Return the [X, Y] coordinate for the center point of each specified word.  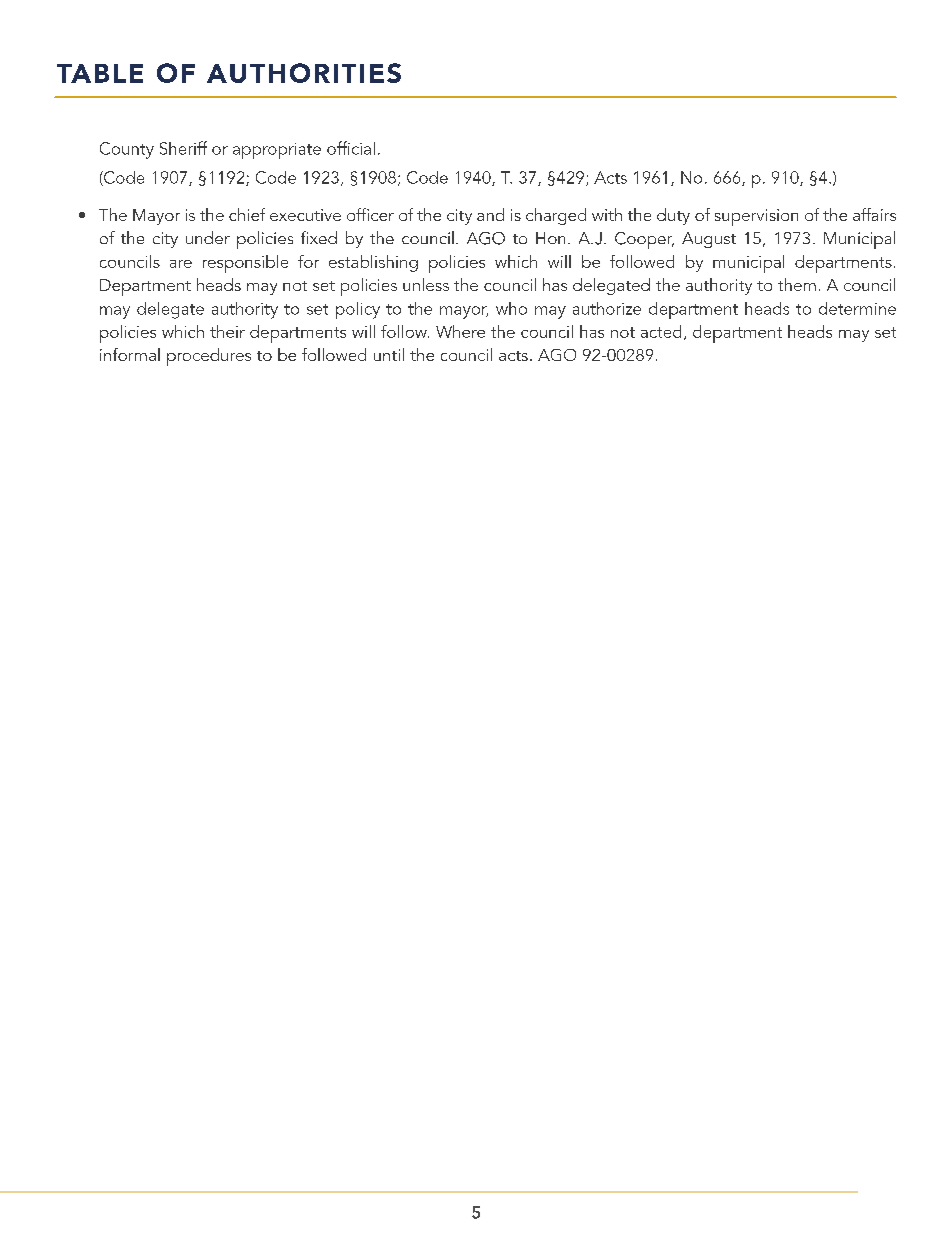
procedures [209, 357]
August [709, 240]
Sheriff [183, 148]
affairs [874, 214]
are [181, 264]
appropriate [277, 151]
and [490, 214]
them [797, 284]
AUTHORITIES [304, 73]
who [511, 308]
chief [247, 214]
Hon [550, 238]
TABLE [100, 73]
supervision [756, 217]
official [351, 148]
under [208, 237]
